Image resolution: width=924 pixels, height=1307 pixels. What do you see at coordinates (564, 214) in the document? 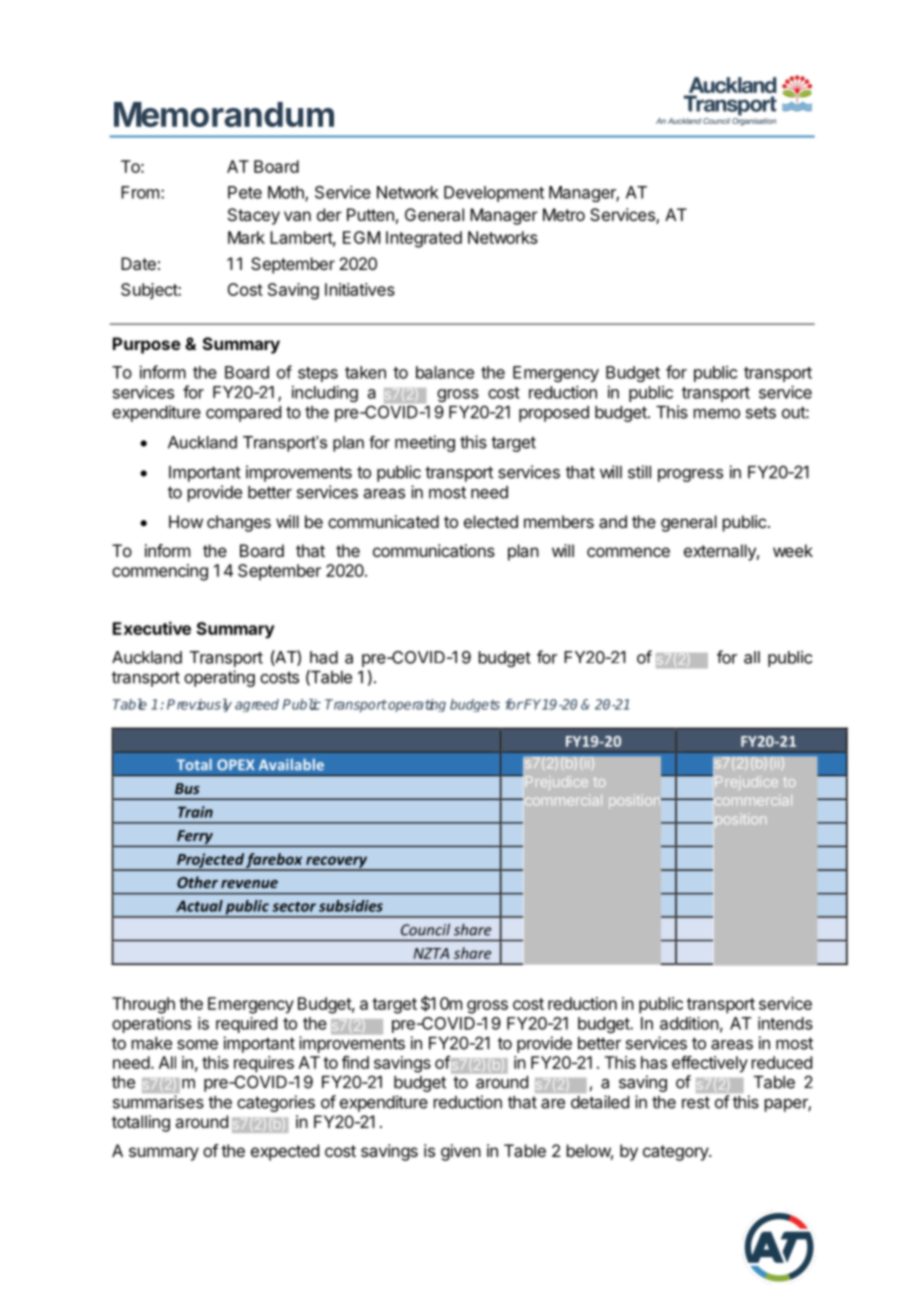
I see `Metro` at bounding box center [564, 214].
